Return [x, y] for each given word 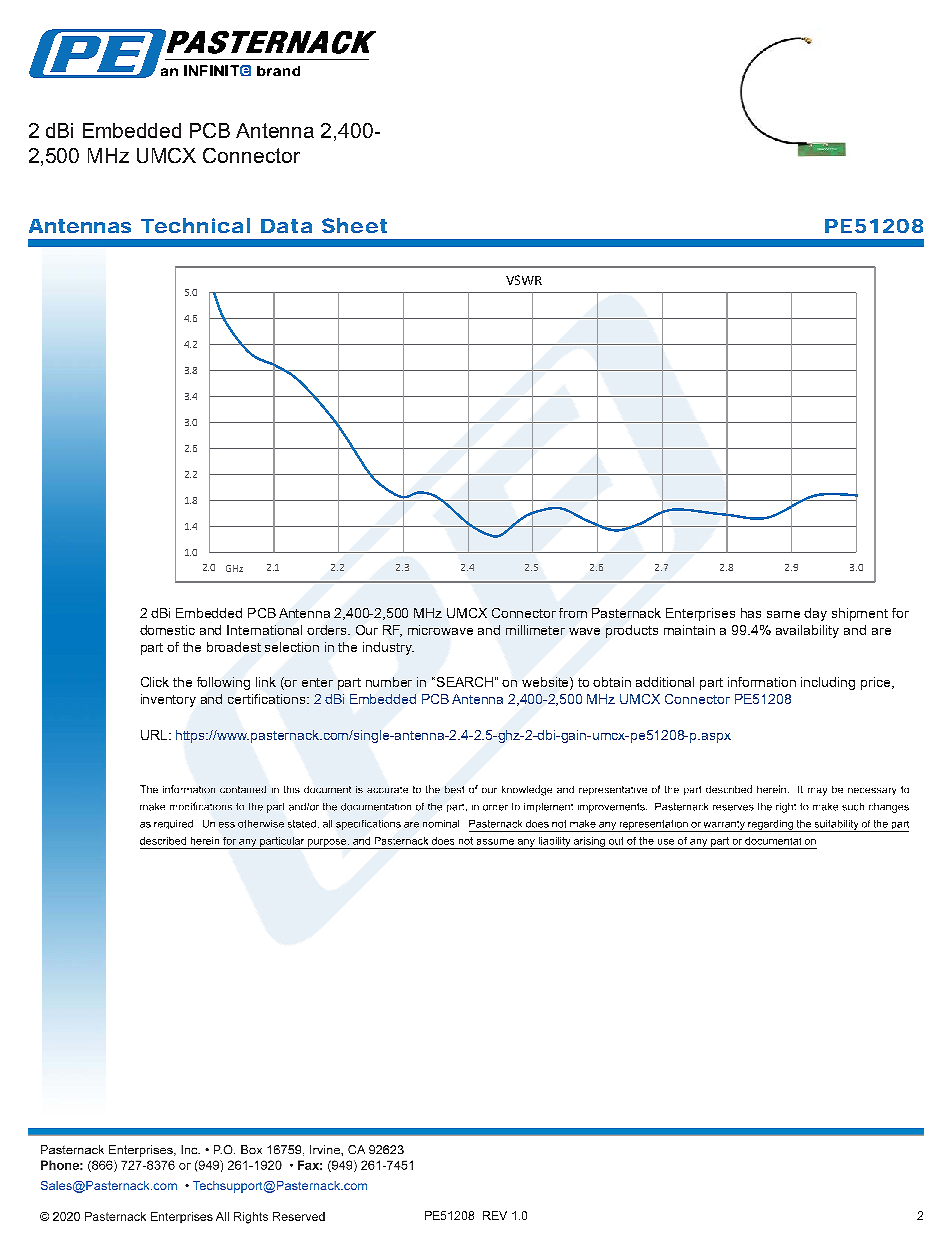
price [877, 683]
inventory [168, 700]
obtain [612, 682]
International [264, 630]
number [389, 682]
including [828, 683]
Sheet [354, 225]
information [762, 682]
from [573, 613]
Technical [195, 225]
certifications [268, 699]
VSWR [524, 280]
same [783, 614]
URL [155, 735]
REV [495, 1215]
